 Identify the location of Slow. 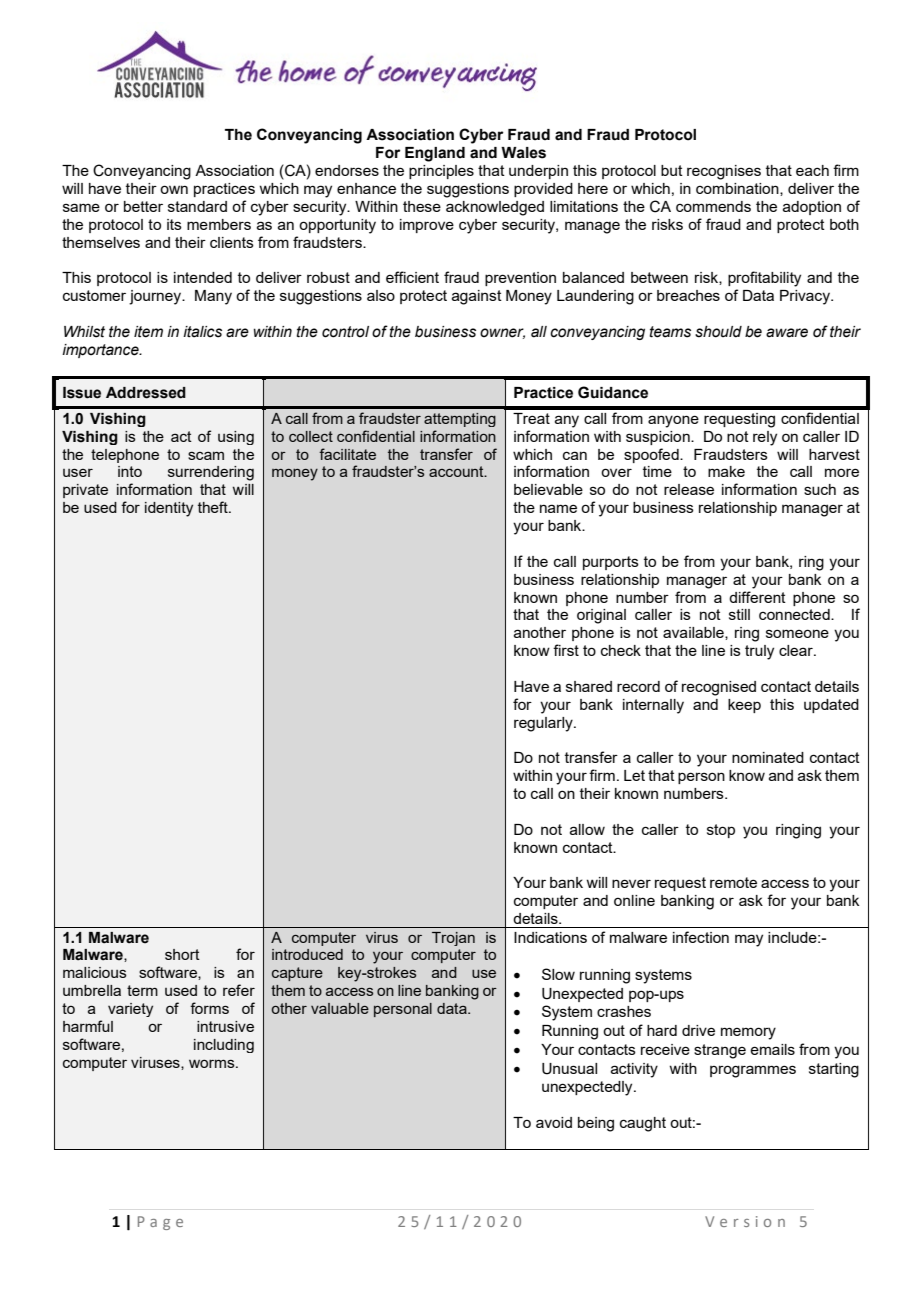
(558, 974).
